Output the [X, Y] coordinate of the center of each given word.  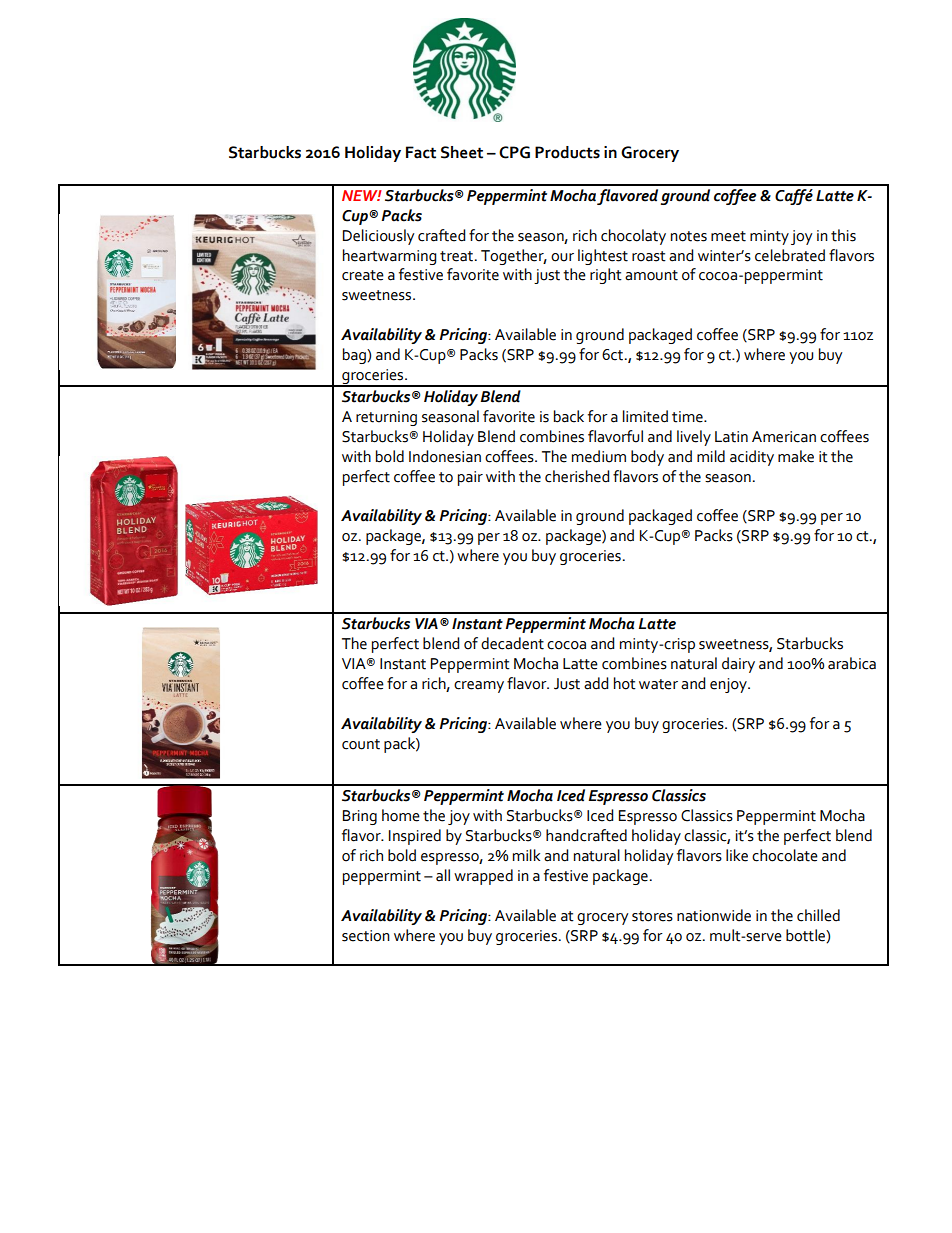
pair [470, 478]
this [843, 235]
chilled [818, 915]
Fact [421, 152]
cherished [577, 476]
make [796, 456]
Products [567, 152]
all [443, 875]
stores [652, 916]
